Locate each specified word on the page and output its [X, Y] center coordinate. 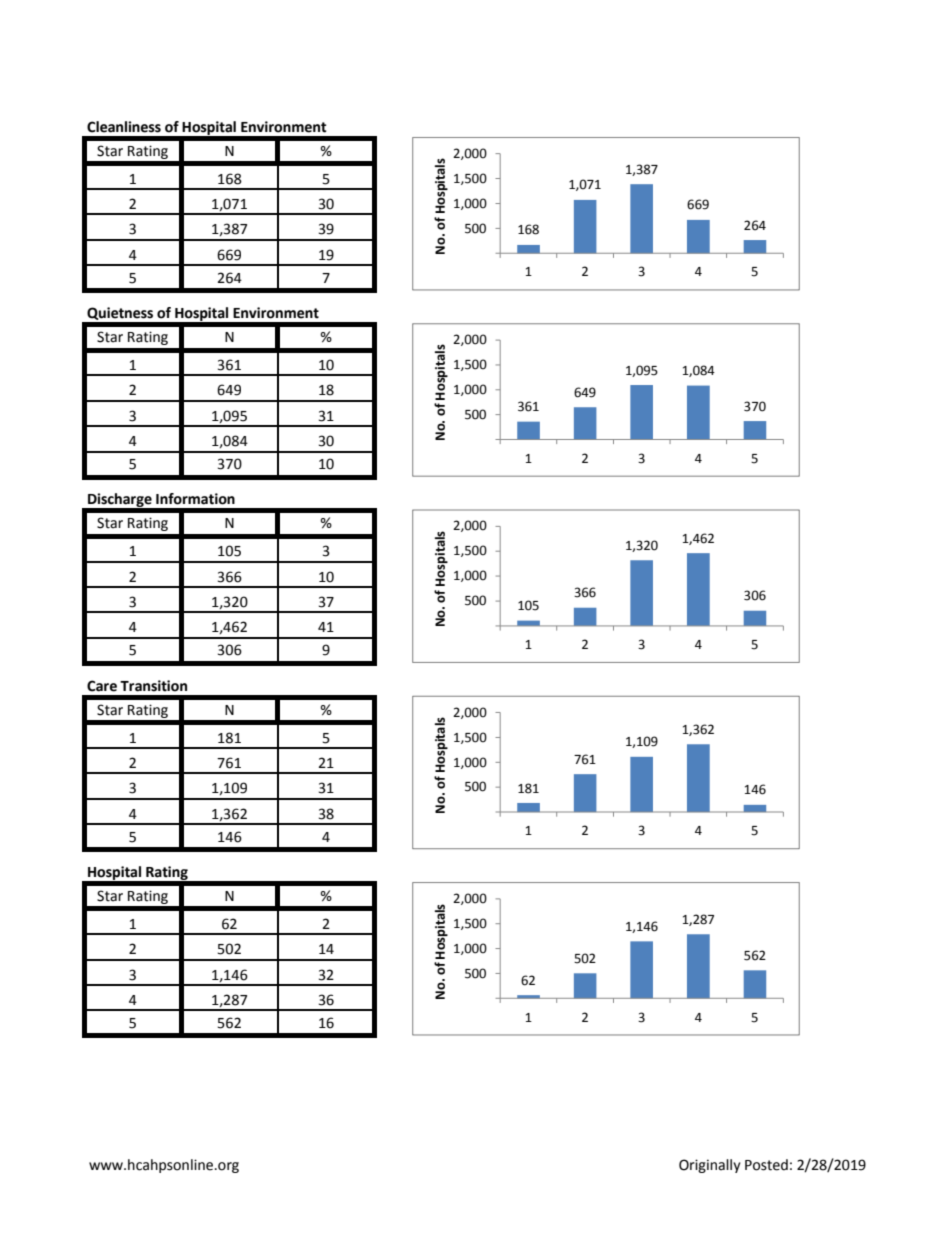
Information [195, 499]
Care [102, 686]
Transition [153, 686]
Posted [766, 1165]
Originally [710, 1166]
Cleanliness [124, 127]
